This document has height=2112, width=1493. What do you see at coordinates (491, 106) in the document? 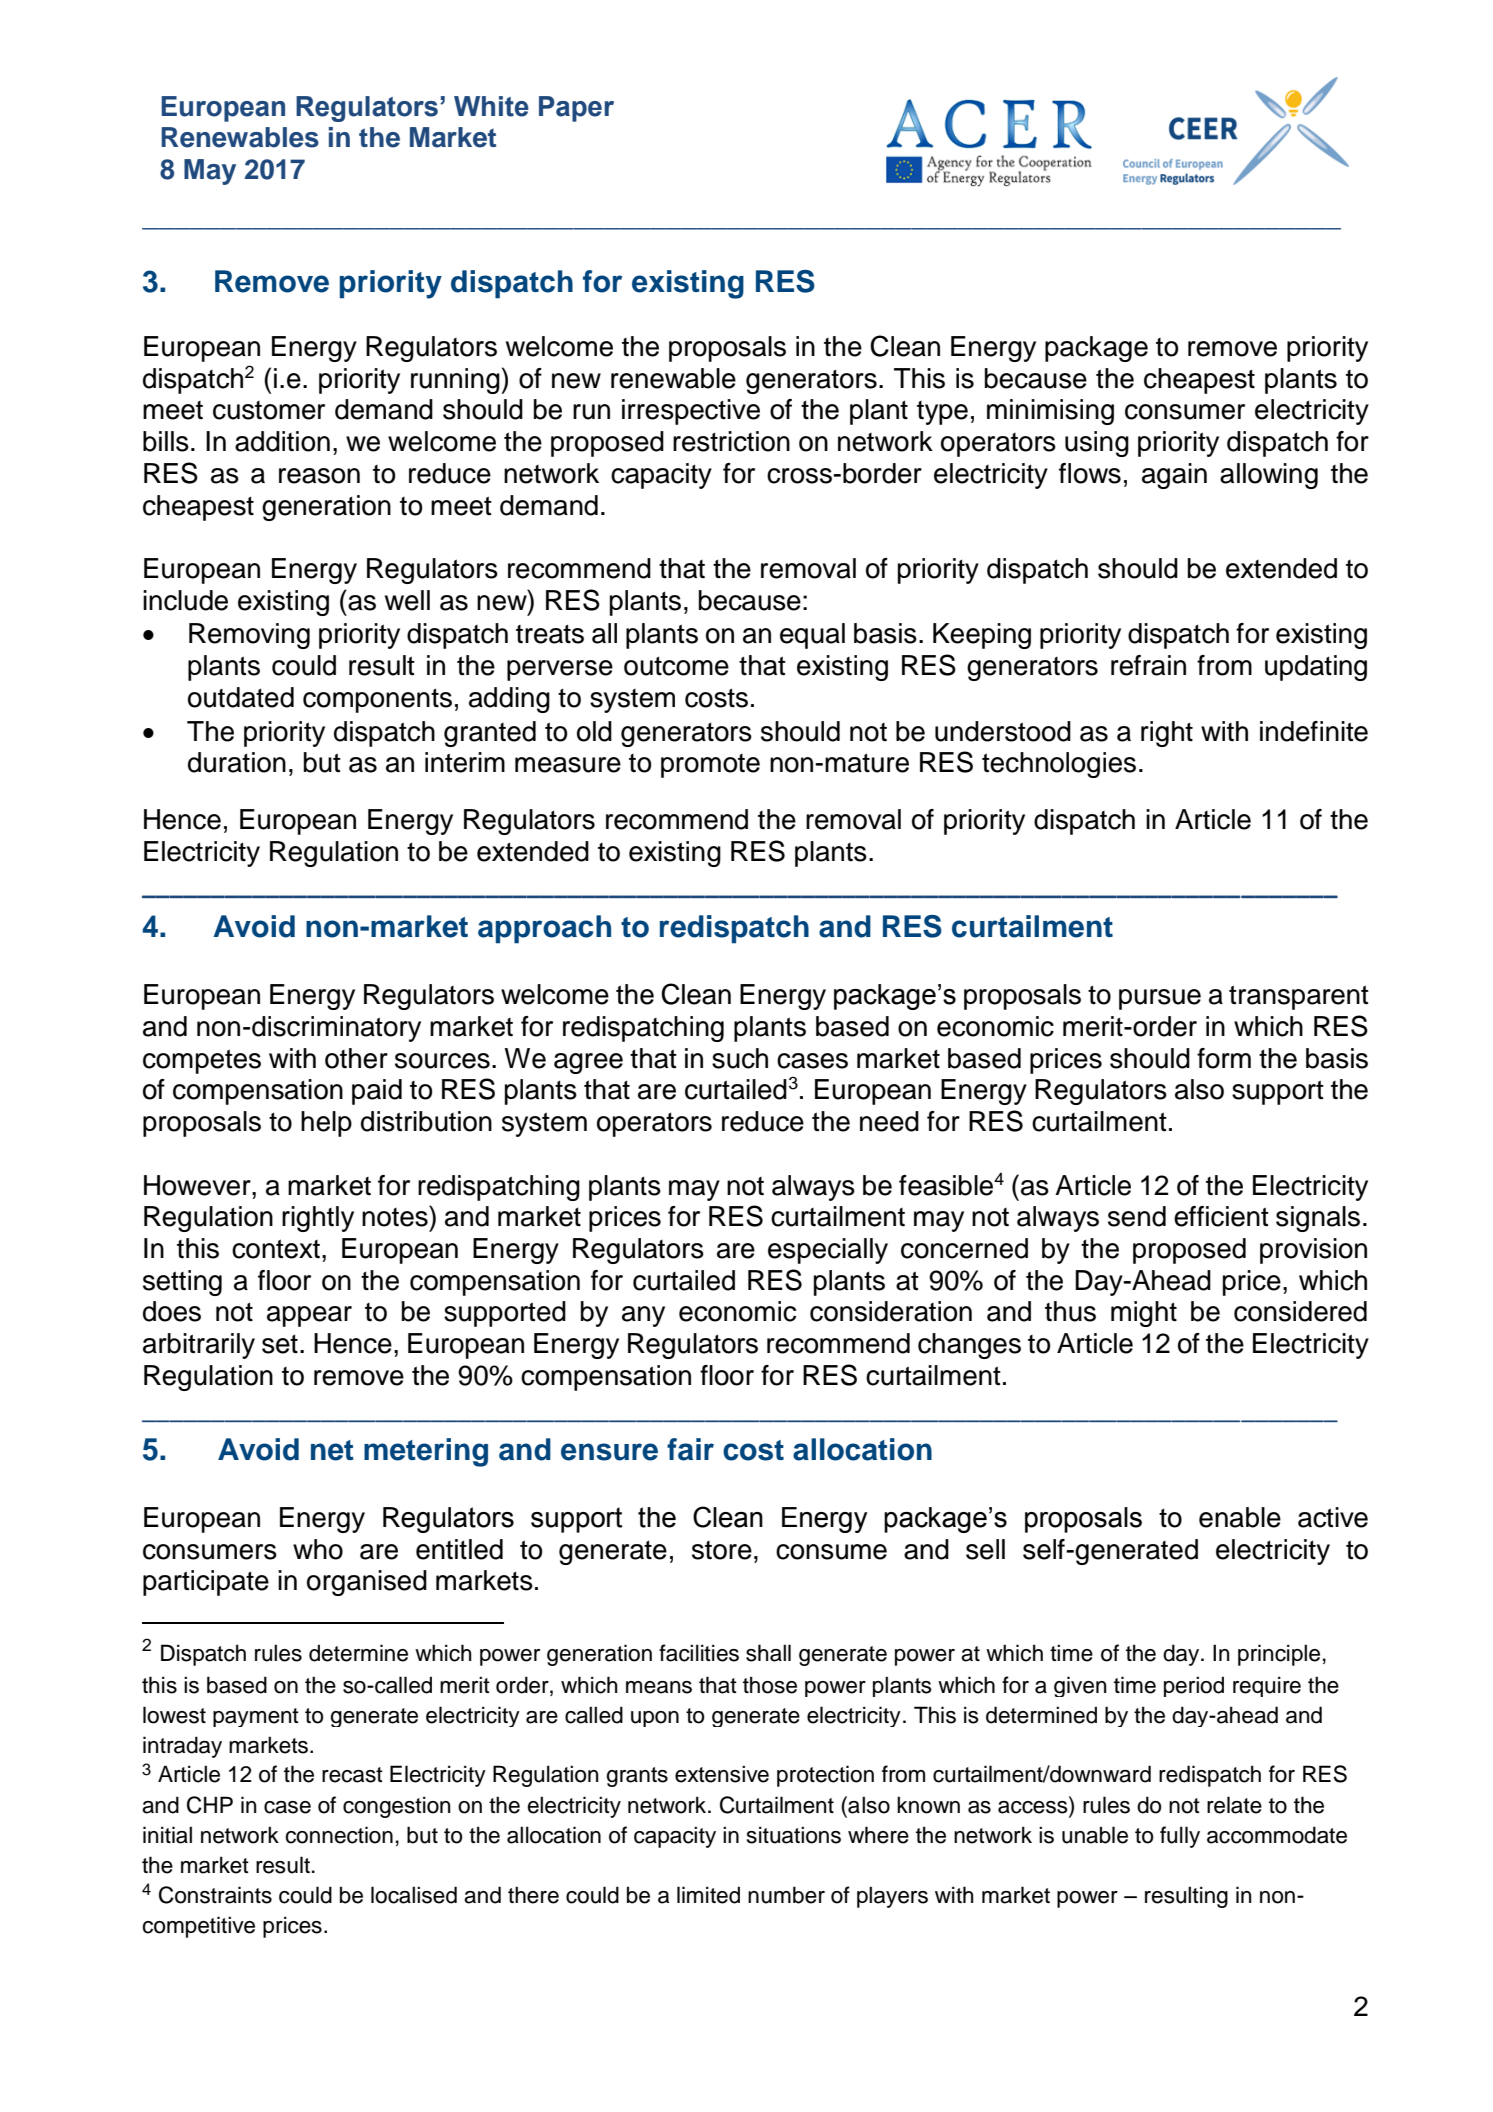
I see `White` at bounding box center [491, 106].
